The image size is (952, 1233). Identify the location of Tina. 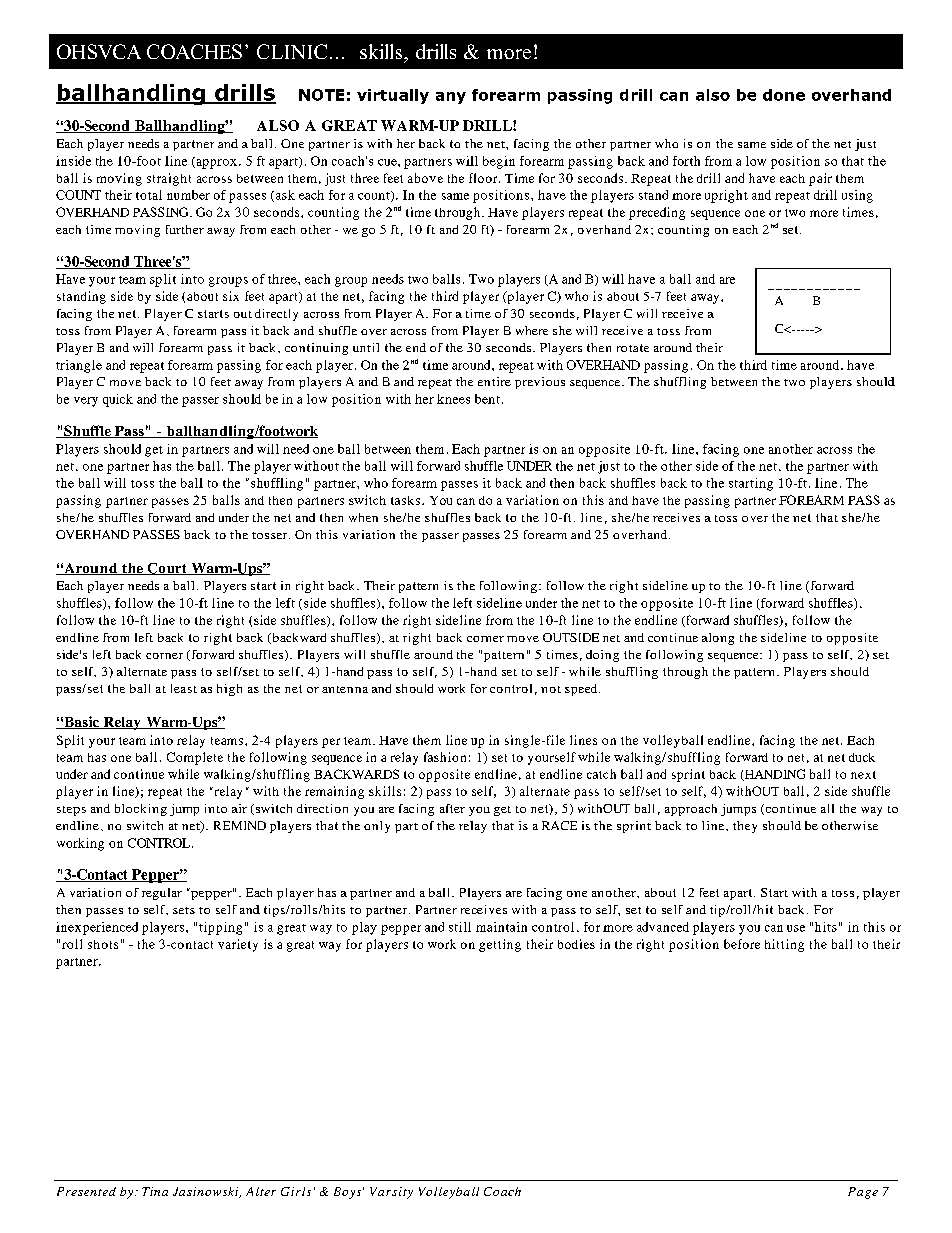
(155, 1191).
